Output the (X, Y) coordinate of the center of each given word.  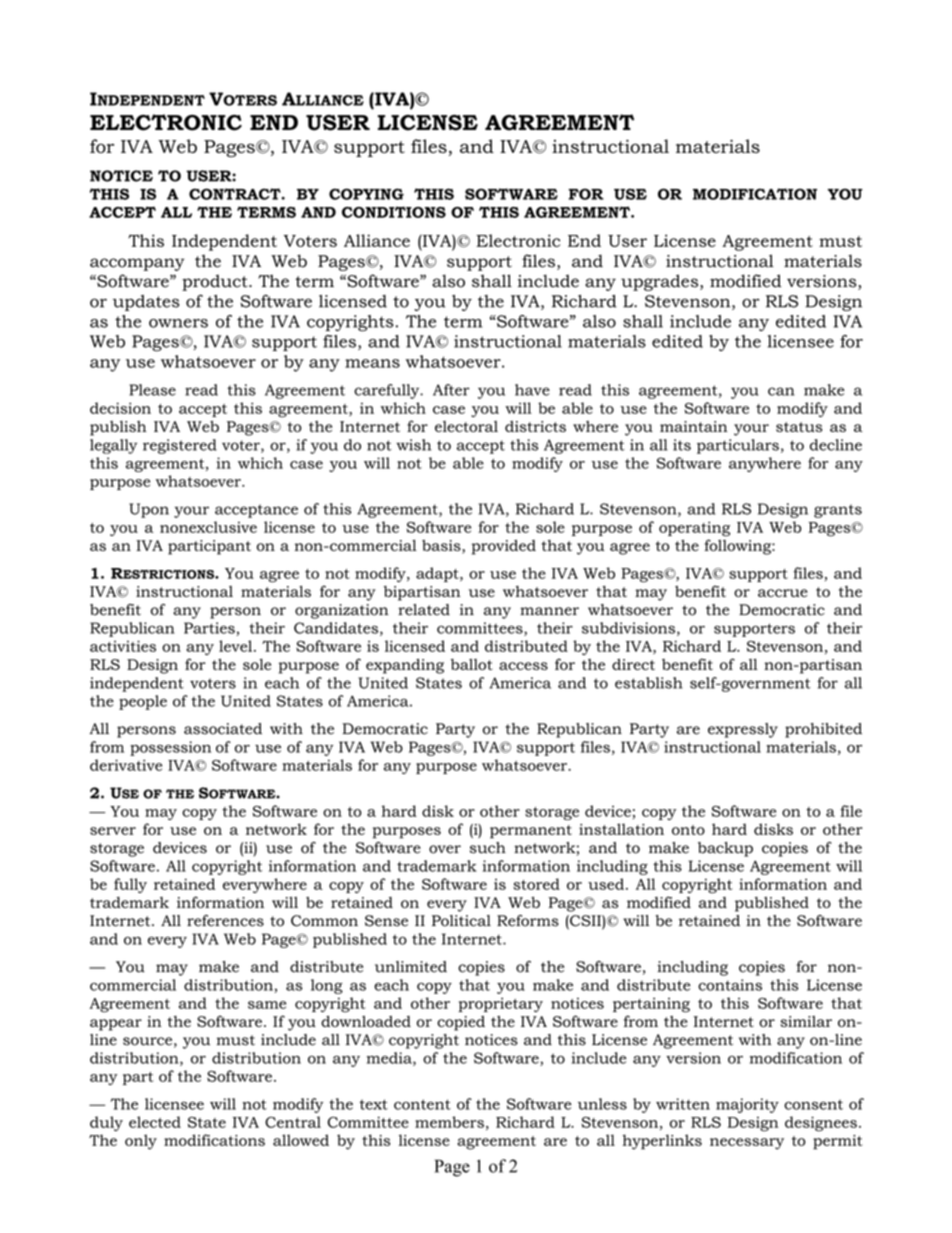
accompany (137, 264)
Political (461, 921)
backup (725, 849)
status (799, 427)
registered (180, 446)
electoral (466, 426)
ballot (472, 664)
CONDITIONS (394, 212)
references (225, 921)
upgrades (661, 282)
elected (155, 1122)
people (143, 702)
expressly (743, 730)
